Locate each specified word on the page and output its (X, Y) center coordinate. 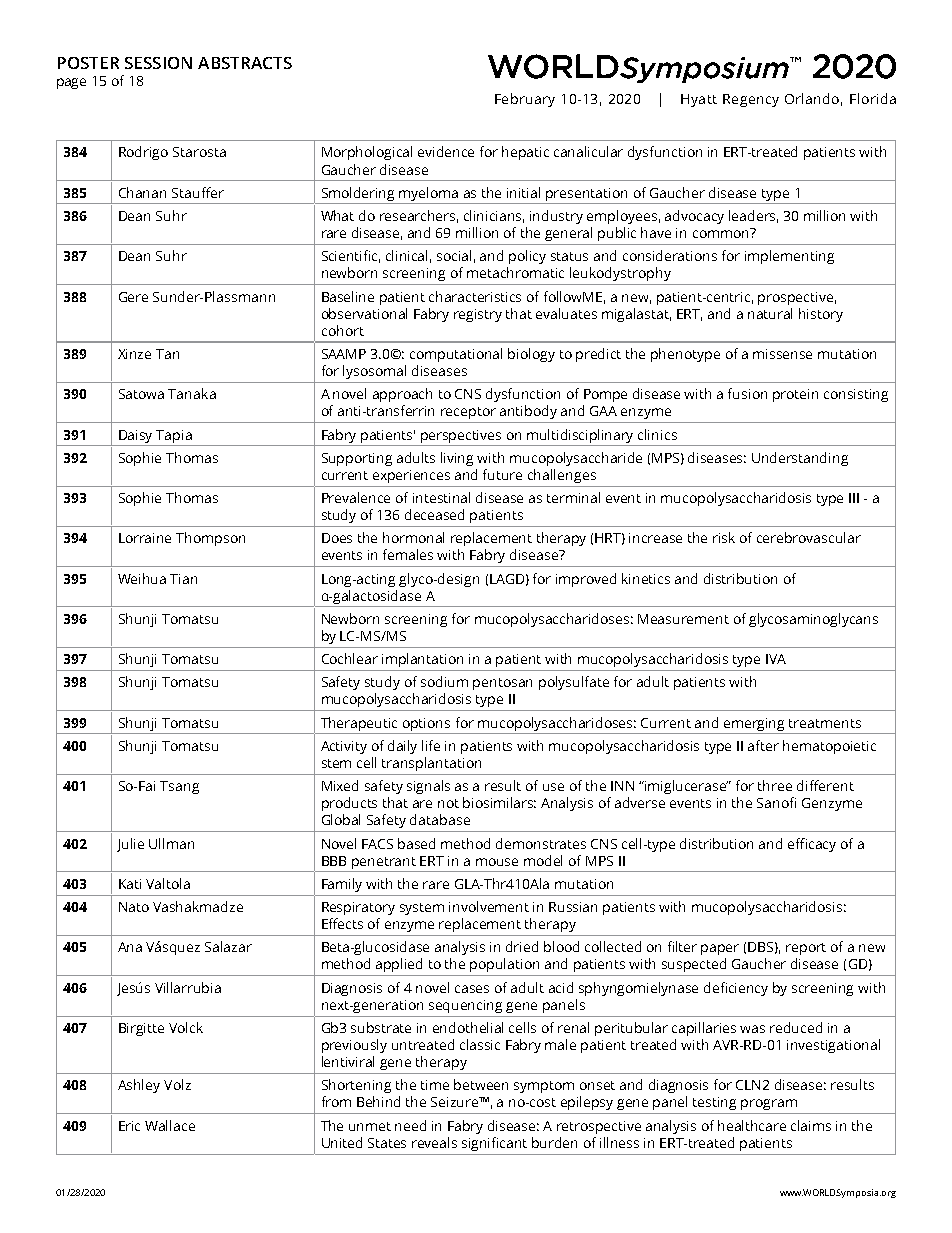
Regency (751, 100)
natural (770, 313)
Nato (134, 907)
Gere (133, 297)
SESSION (158, 63)
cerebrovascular (809, 537)
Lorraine (145, 538)
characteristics (475, 296)
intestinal (441, 497)
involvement (489, 906)
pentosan (502, 684)
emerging (754, 724)
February (525, 100)
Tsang (179, 787)
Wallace (170, 1125)
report (806, 949)
